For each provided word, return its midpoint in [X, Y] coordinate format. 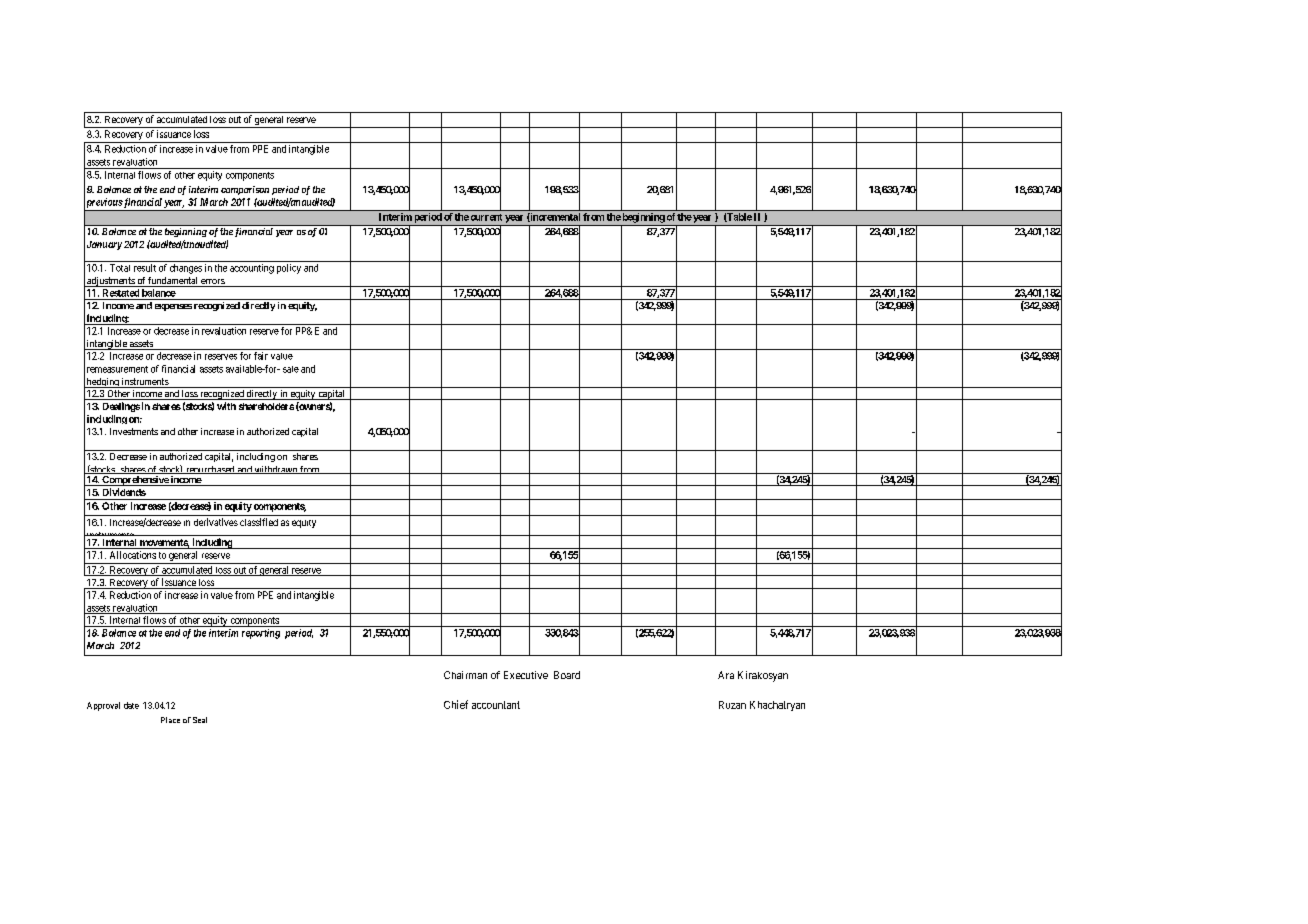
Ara [726, 675]
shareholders [266, 406]
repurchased [210, 470]
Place [170, 720]
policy [289, 269]
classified [259, 522]
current [486, 217]
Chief [456, 704]
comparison [245, 190]
